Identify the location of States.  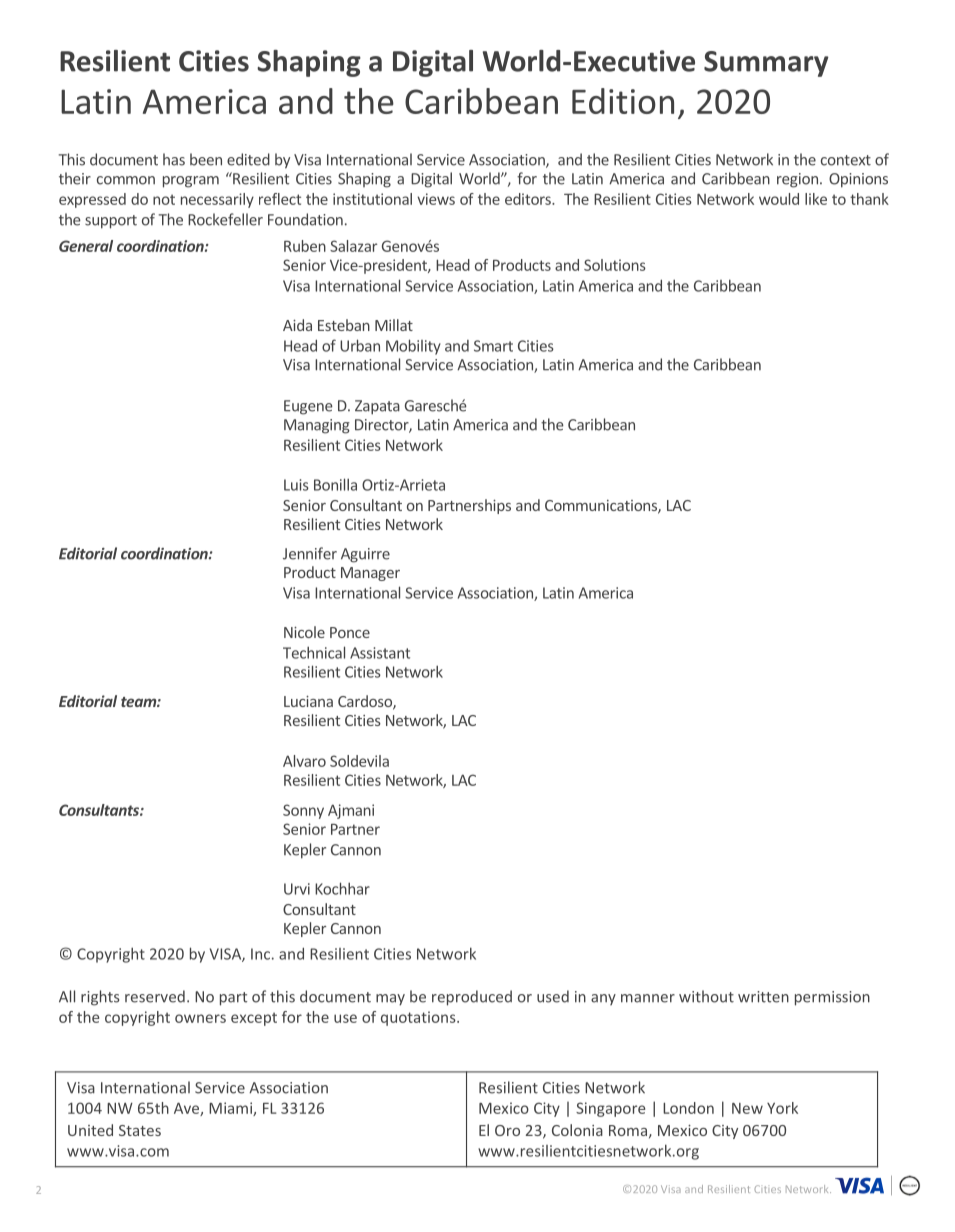
(140, 1130).
